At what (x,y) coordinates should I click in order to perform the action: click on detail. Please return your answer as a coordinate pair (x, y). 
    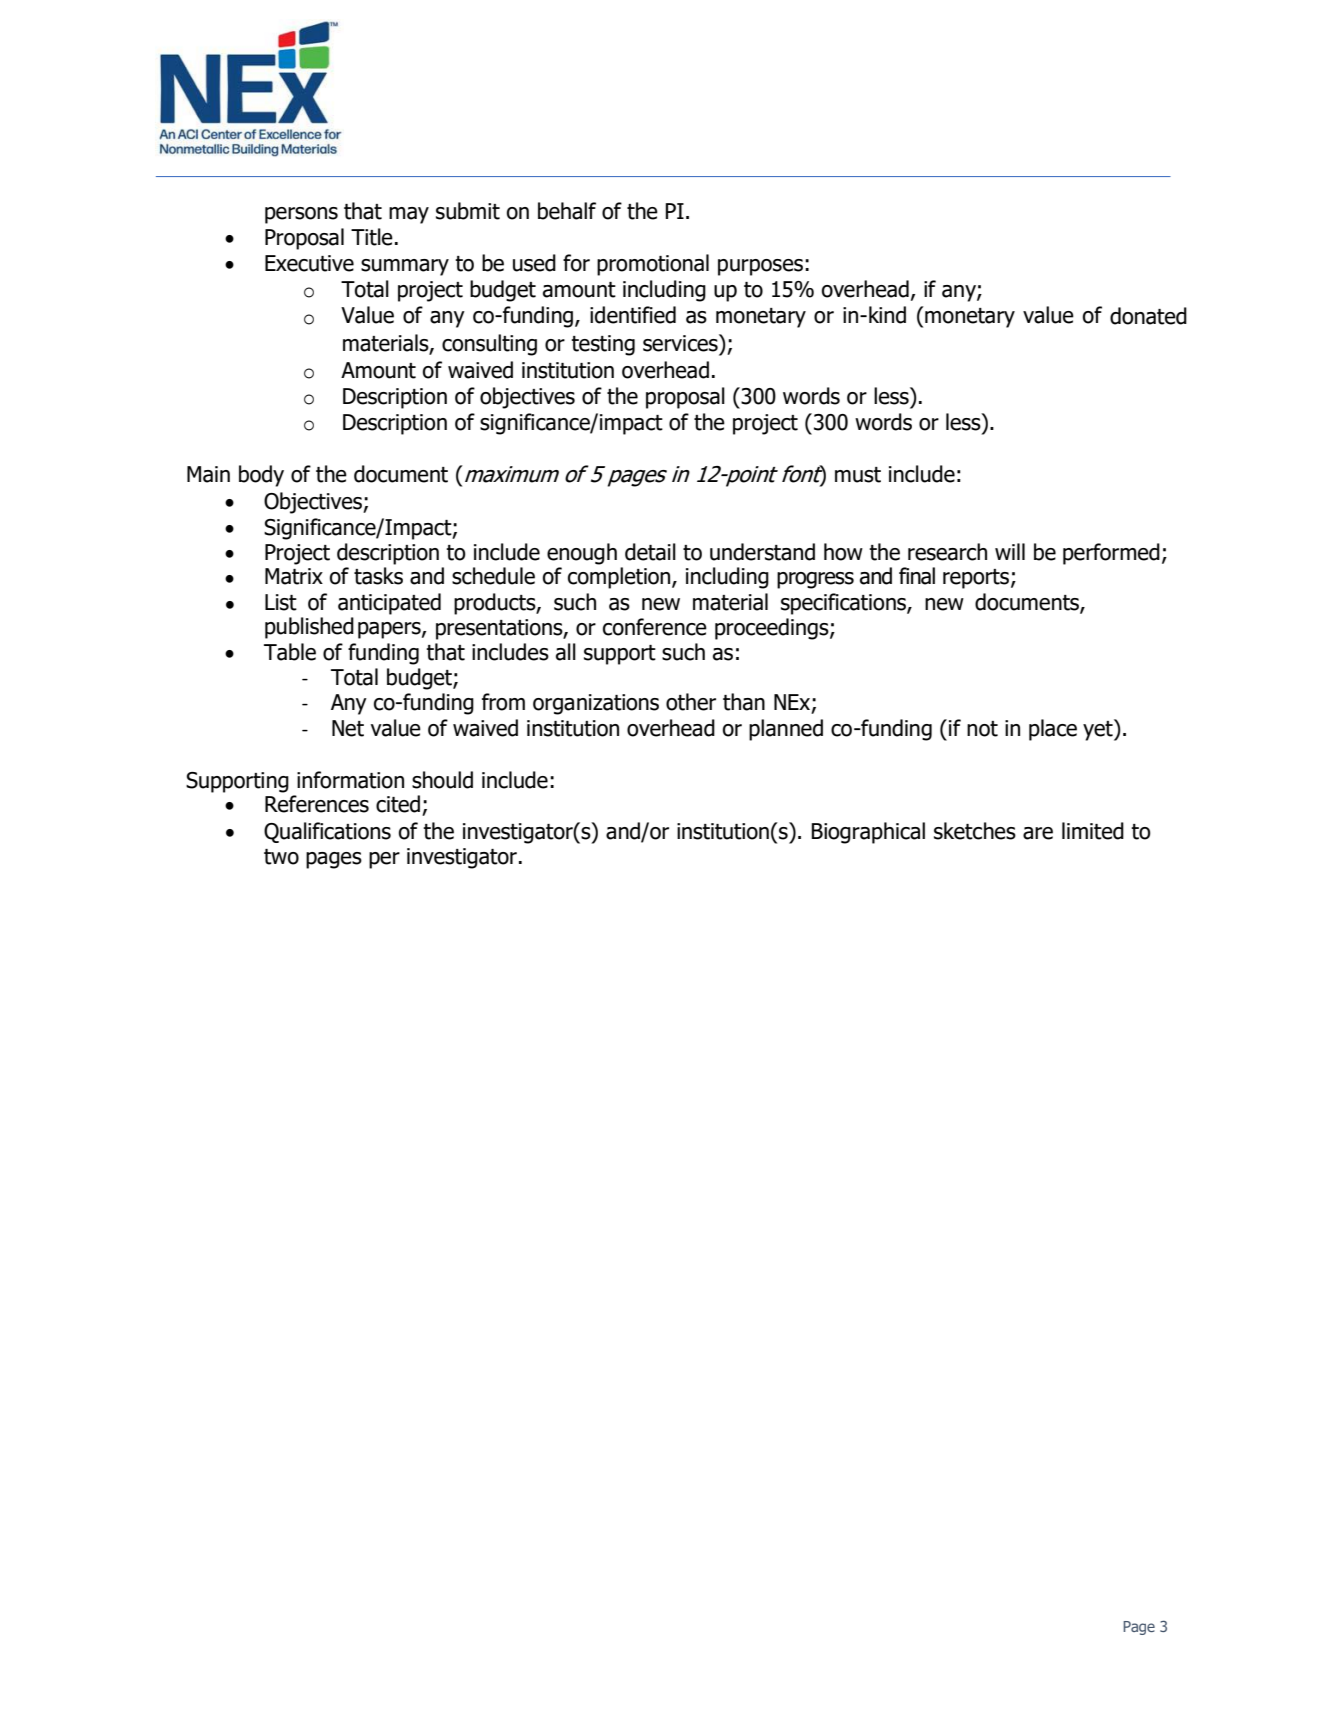
    Looking at the image, I should click on (650, 552).
